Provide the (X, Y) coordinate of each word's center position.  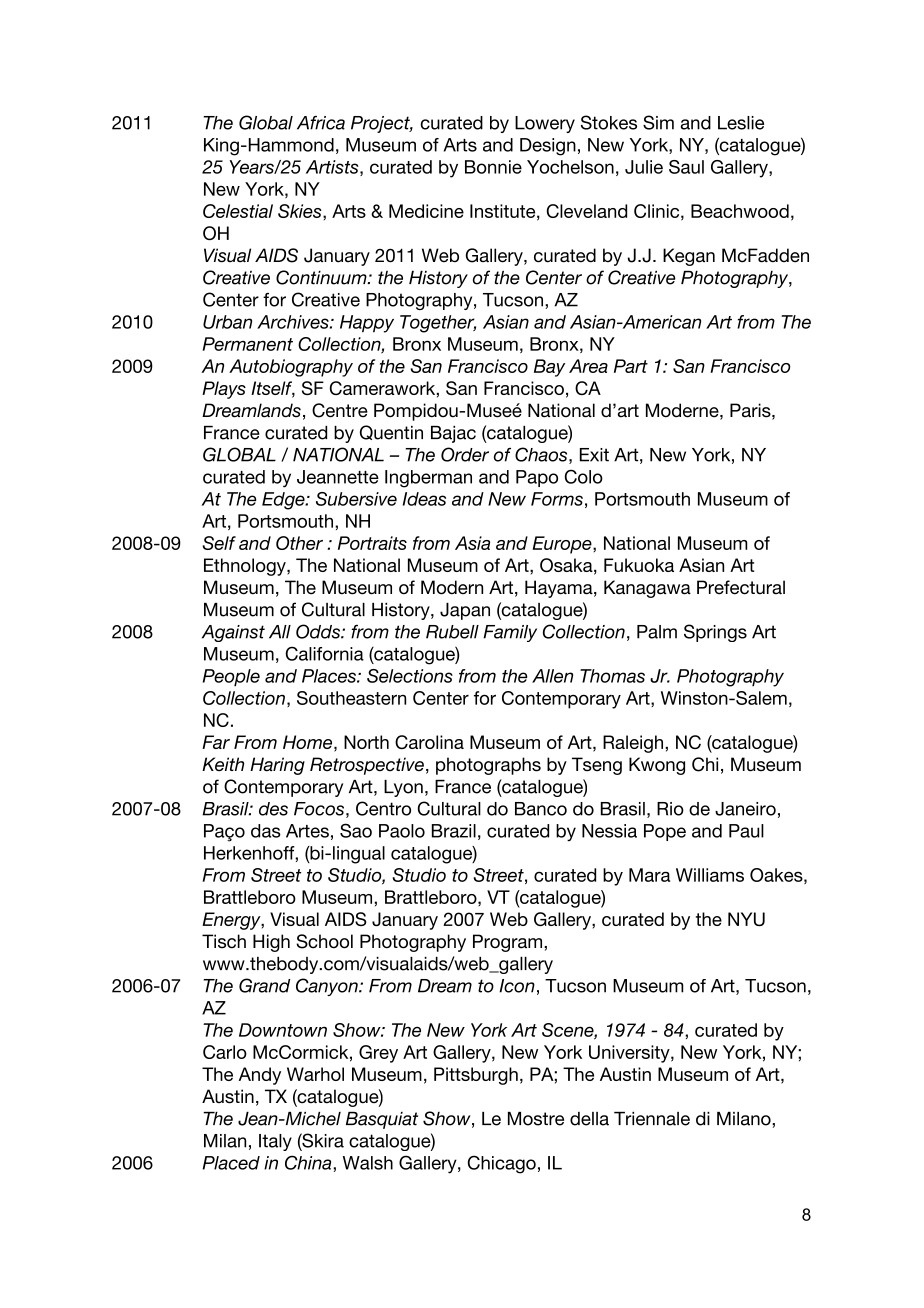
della (589, 1119)
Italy (275, 1142)
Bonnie (493, 167)
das (266, 831)
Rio (670, 809)
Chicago (502, 1164)
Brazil (454, 831)
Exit (594, 455)
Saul (686, 167)
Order (465, 454)
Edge (284, 501)
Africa (321, 123)
